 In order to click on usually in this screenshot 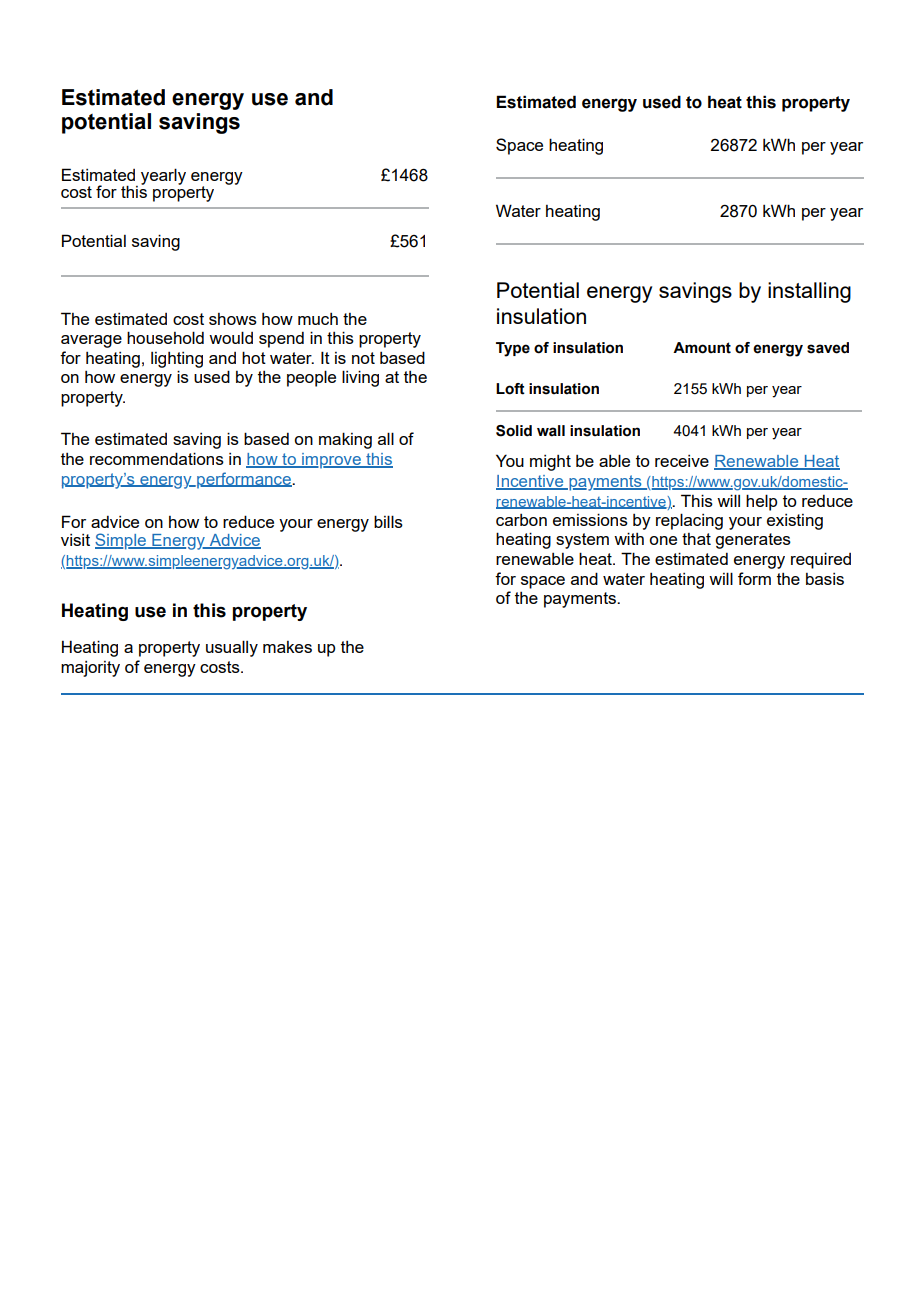, I will do `click(232, 648)`.
